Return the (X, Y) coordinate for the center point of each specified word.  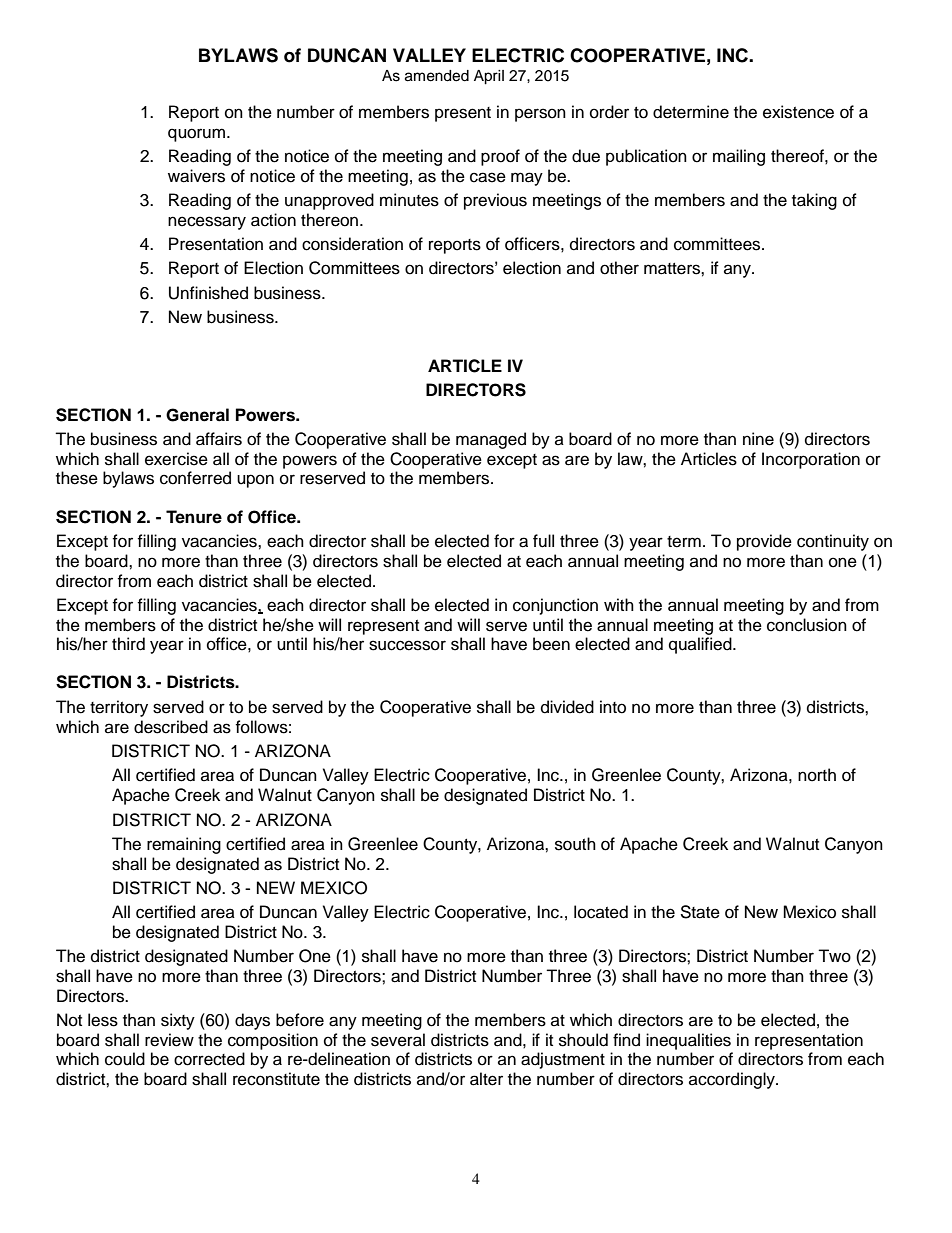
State (700, 912)
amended (437, 76)
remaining (184, 845)
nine (758, 439)
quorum (198, 135)
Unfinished (208, 293)
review (169, 1040)
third (128, 644)
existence (798, 112)
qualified (701, 645)
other (619, 268)
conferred (195, 478)
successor (407, 645)
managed (491, 440)
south (575, 844)
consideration (352, 244)
